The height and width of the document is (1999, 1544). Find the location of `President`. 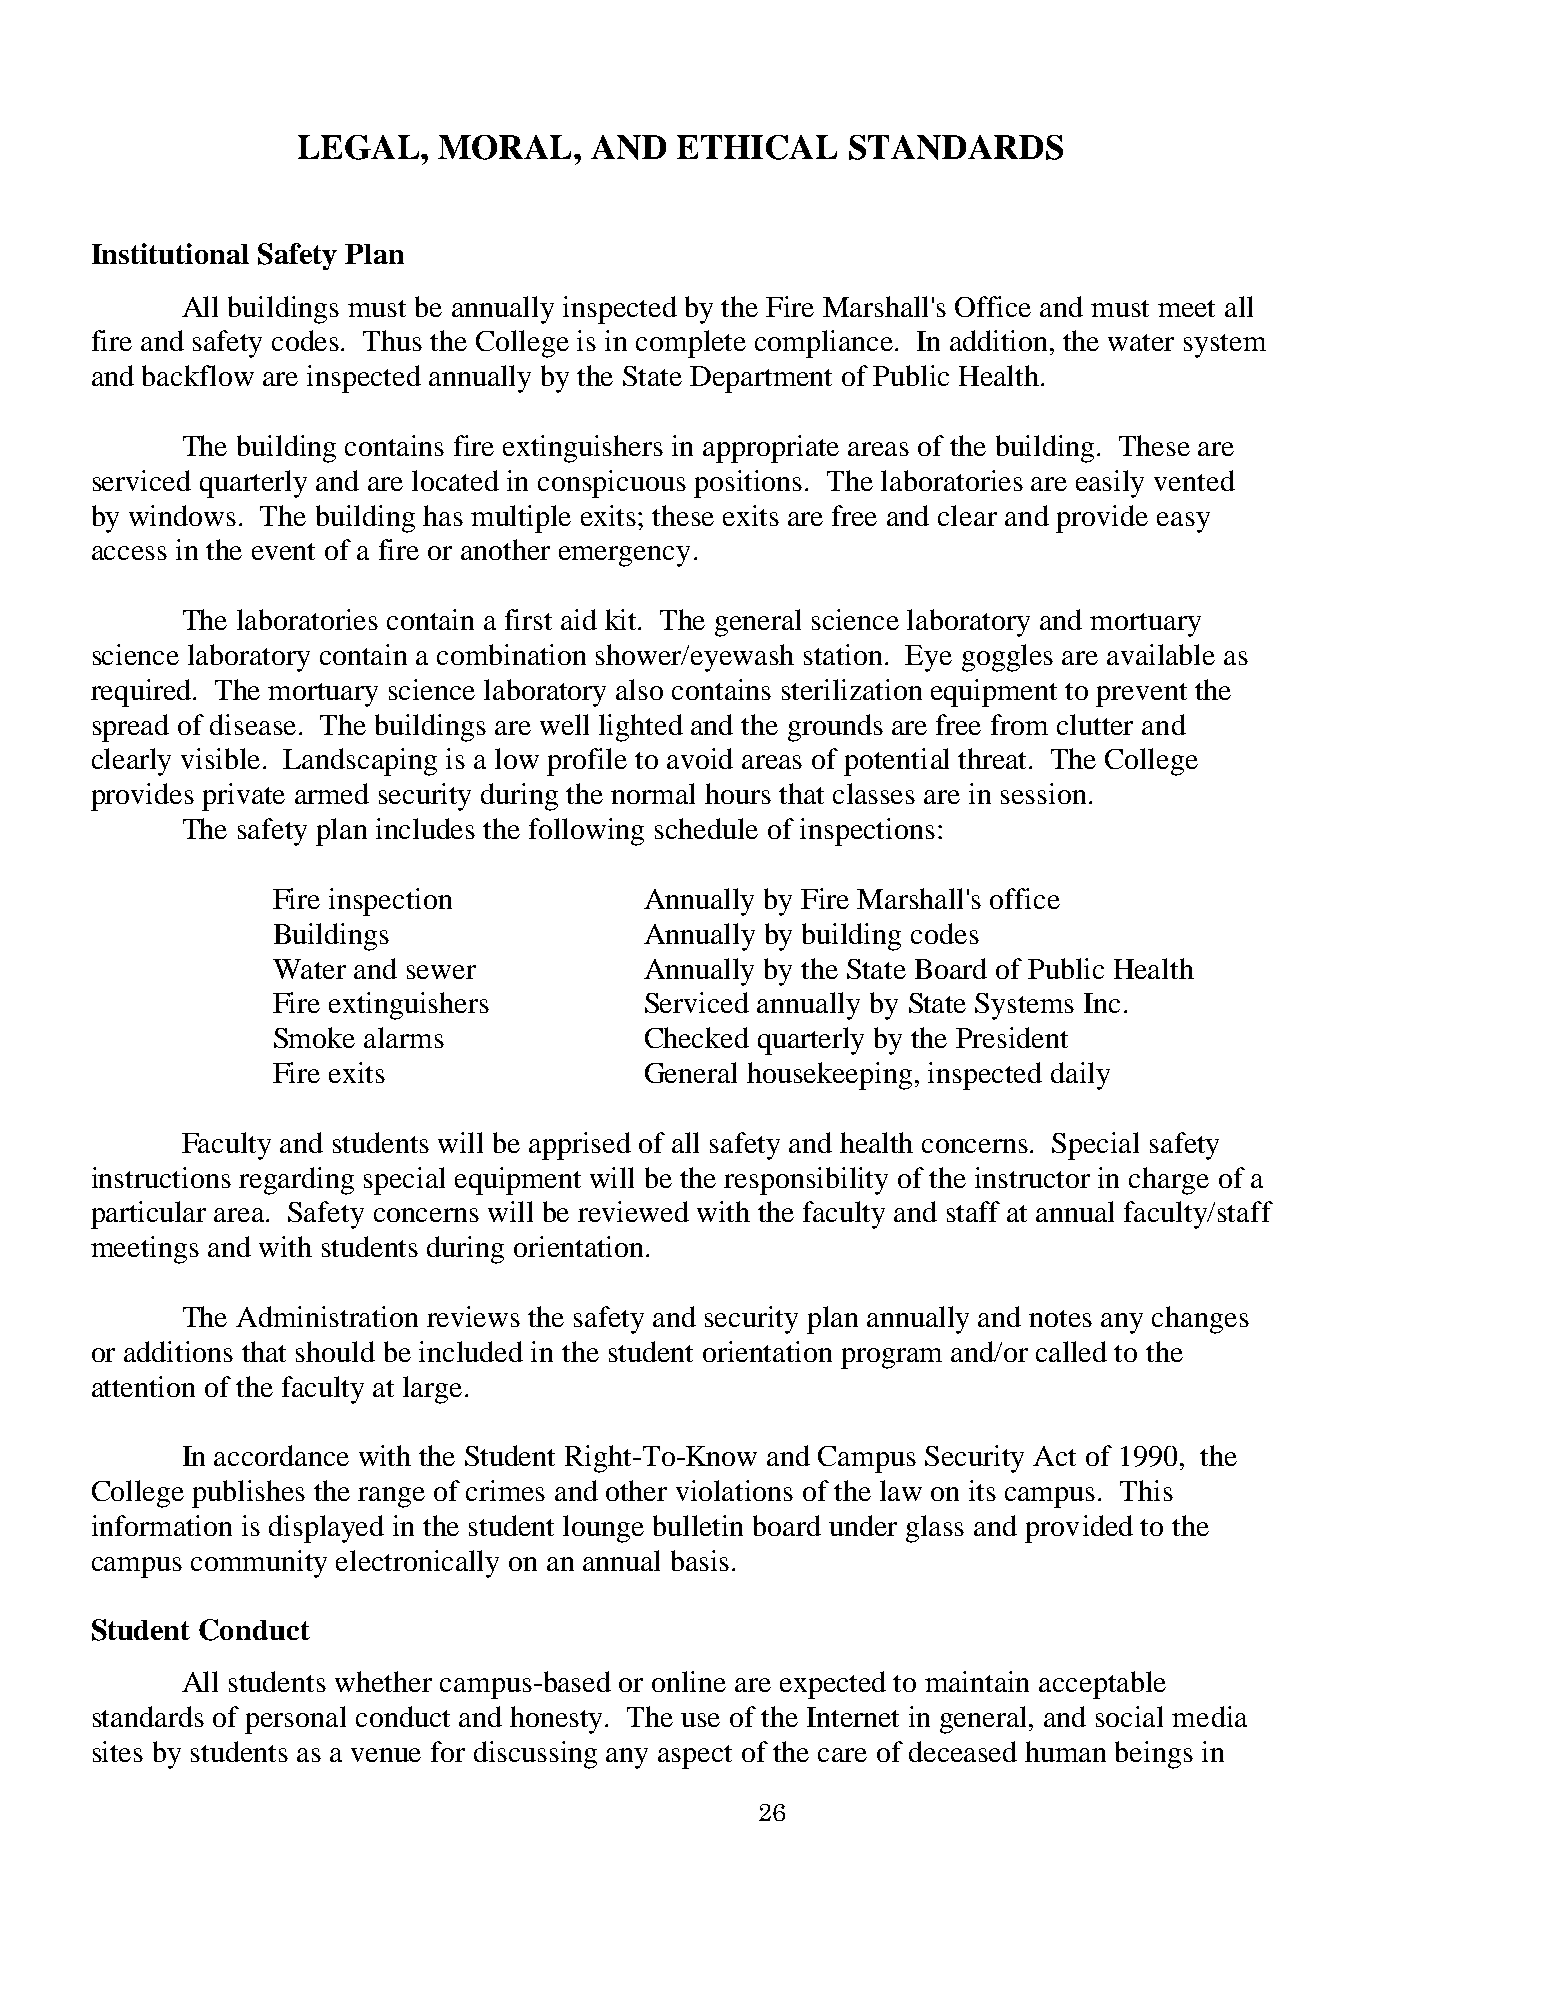

President is located at coordinates (1012, 1037).
